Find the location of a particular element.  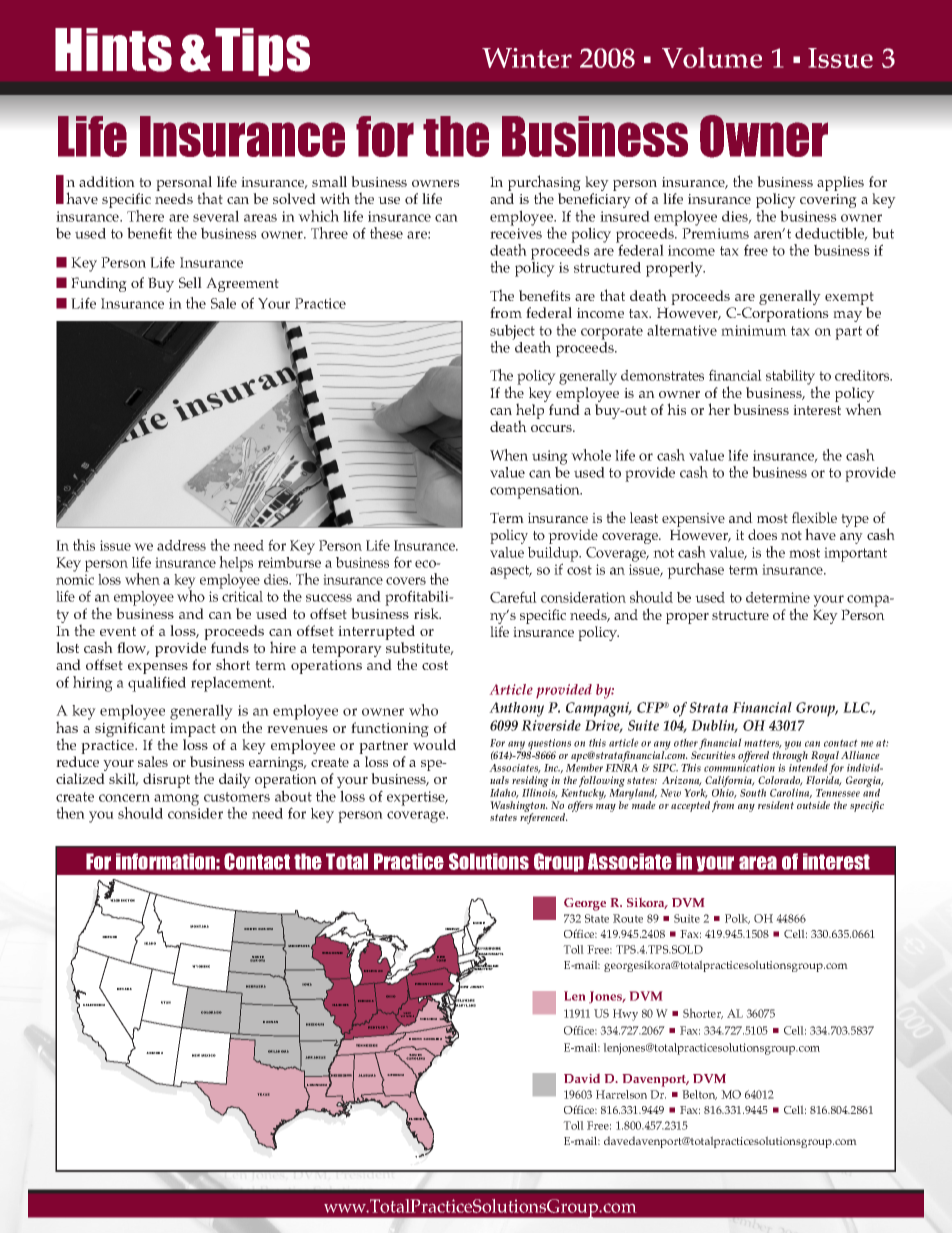

MEXICO is located at coordinates (208, 1055).
